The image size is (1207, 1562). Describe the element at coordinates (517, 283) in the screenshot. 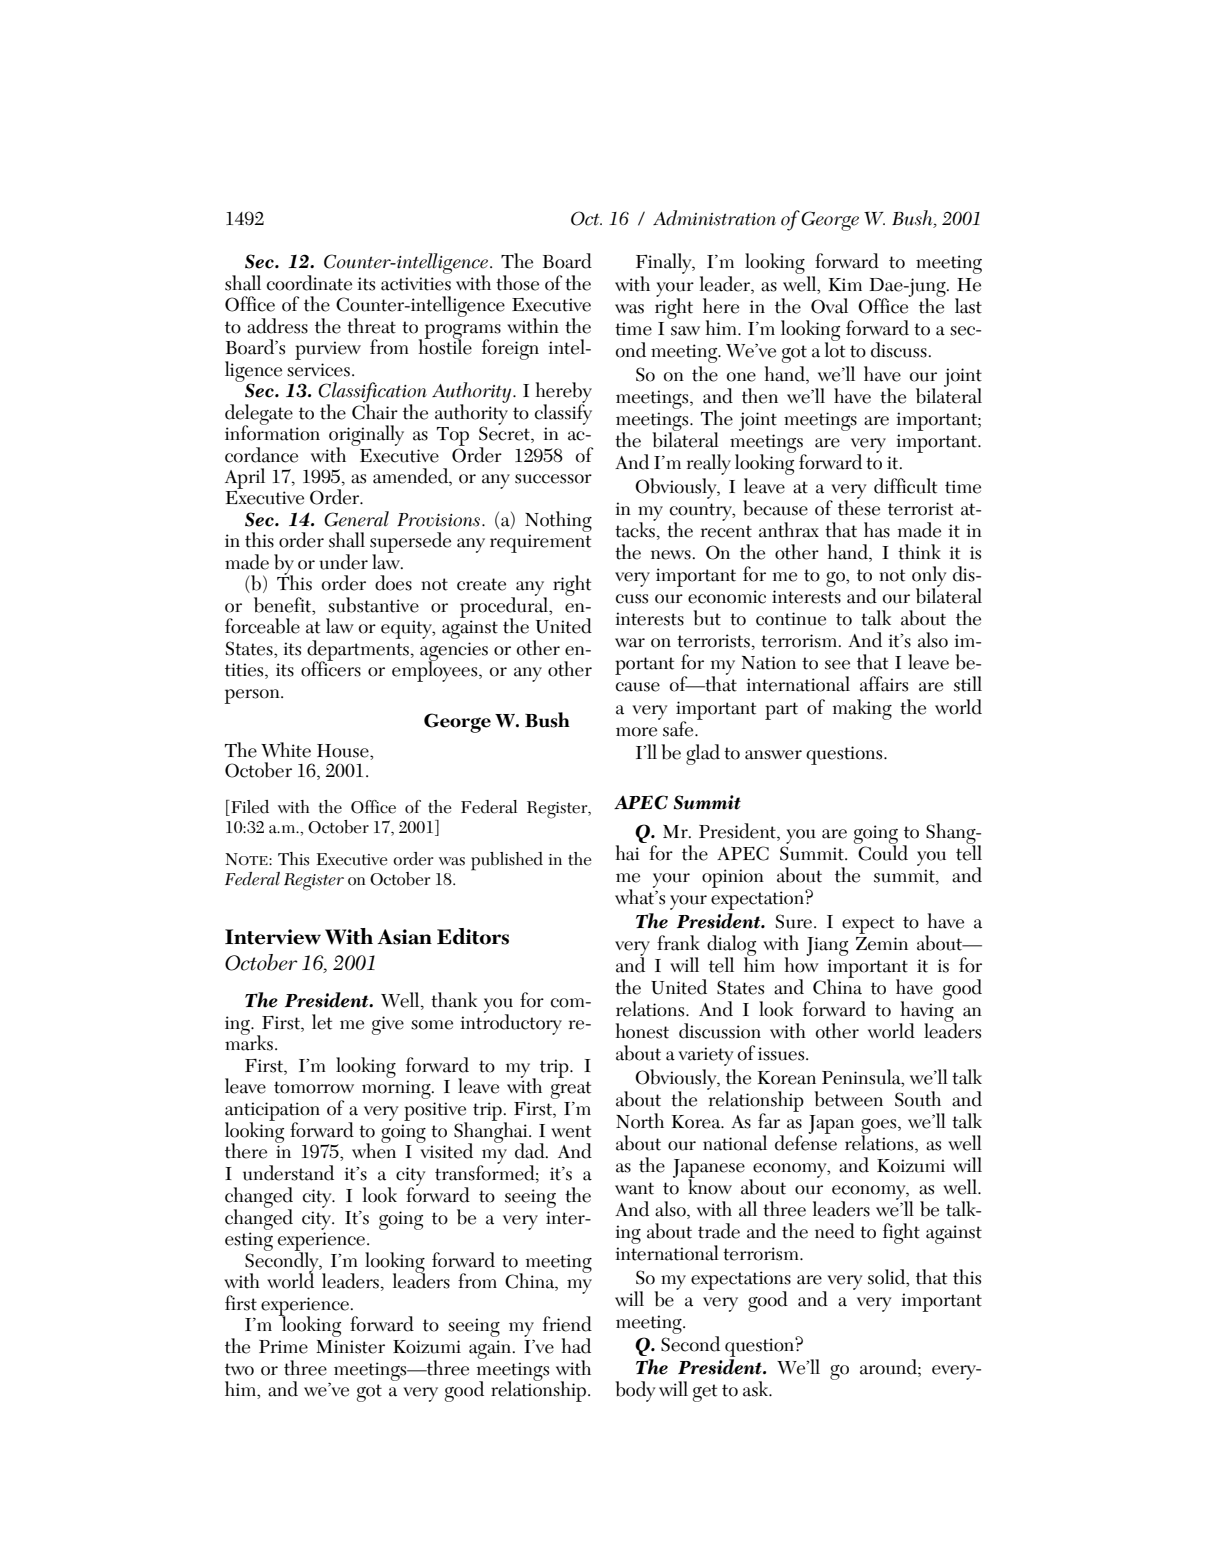

I see `those` at that location.
